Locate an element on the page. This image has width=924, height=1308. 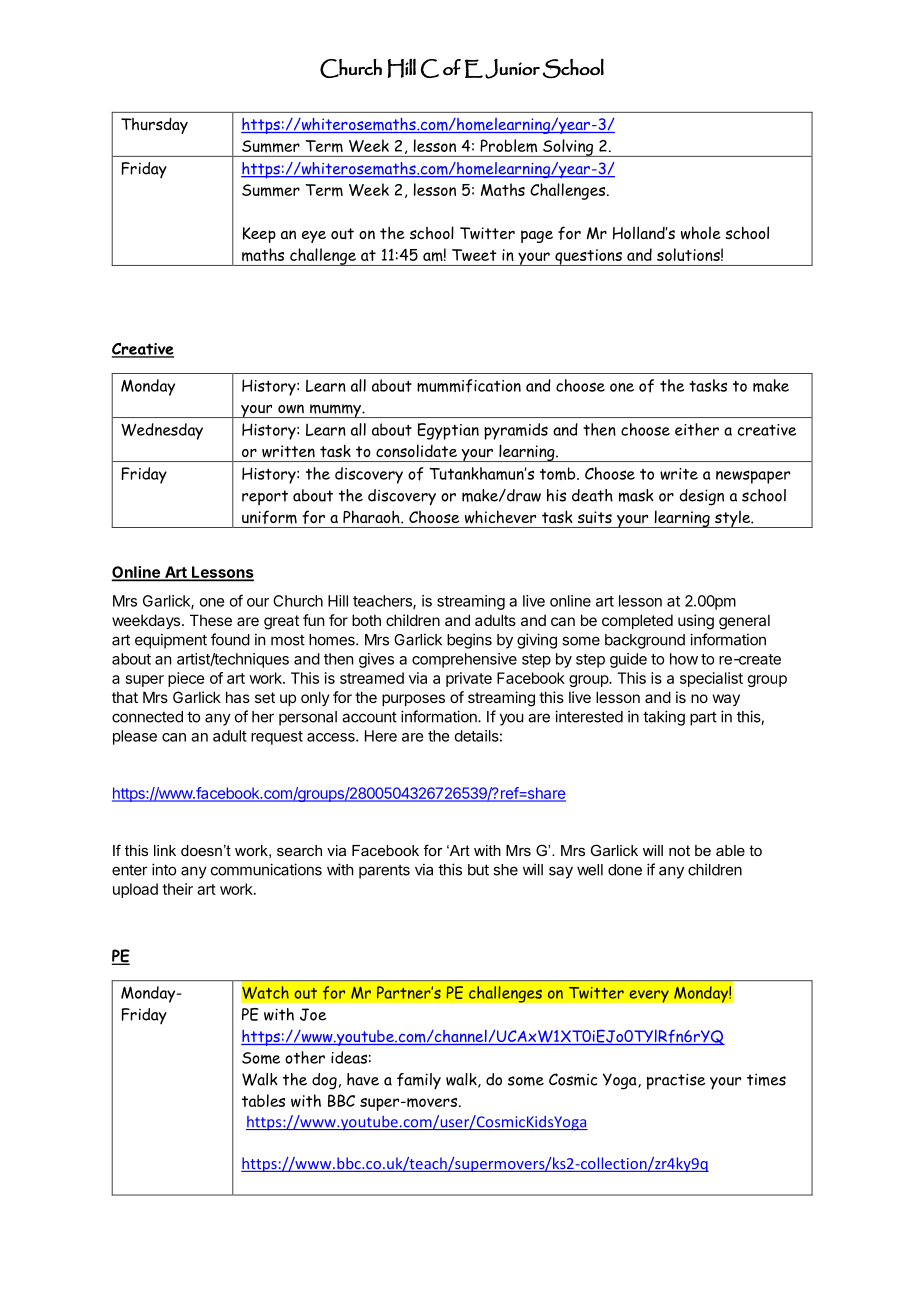
Thursday is located at coordinates (154, 126).
